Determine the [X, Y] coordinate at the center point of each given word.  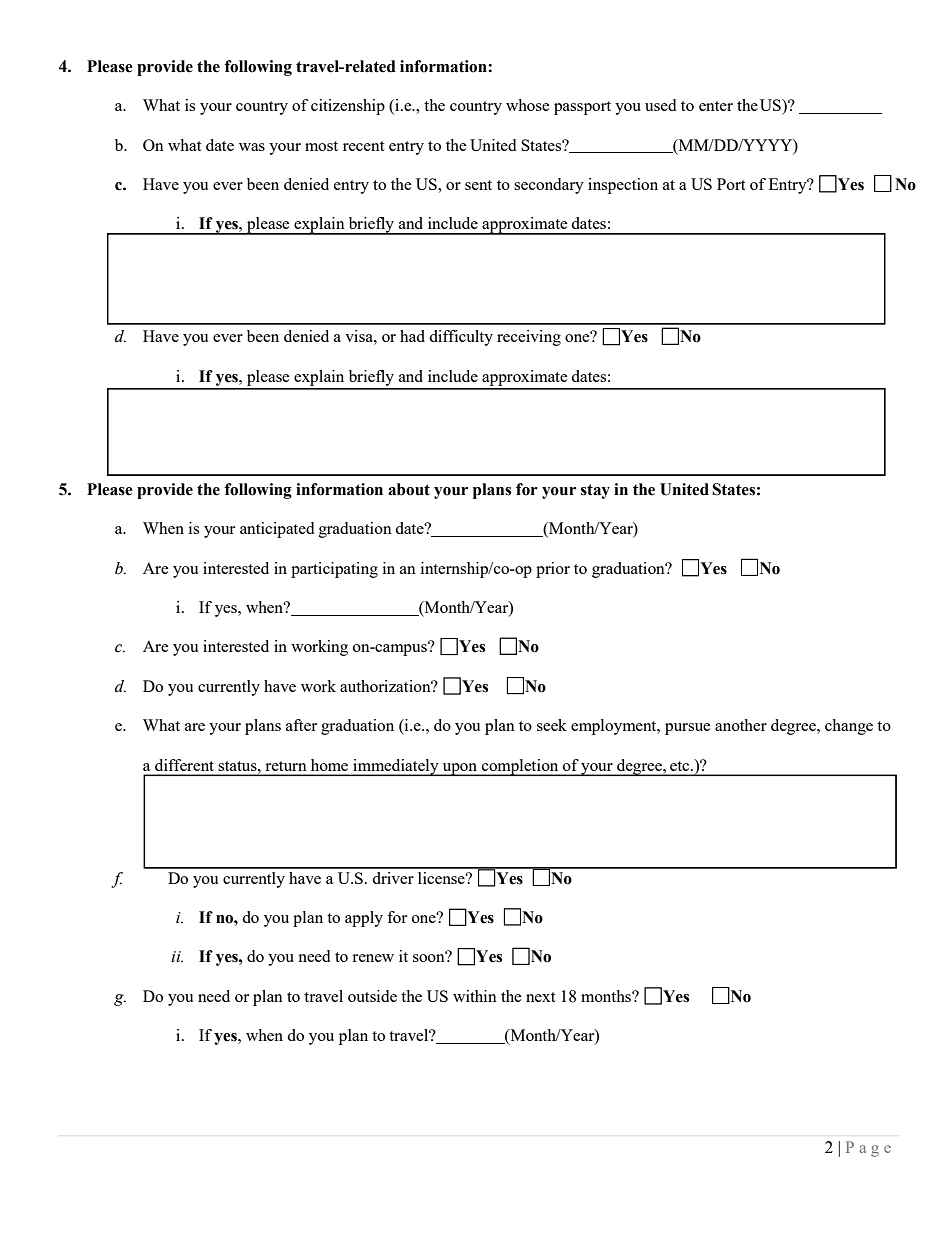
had [412, 336]
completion [520, 767]
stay [595, 491]
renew [373, 958]
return [286, 766]
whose [528, 105]
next [540, 997]
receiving [529, 338]
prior [553, 570]
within [475, 996]
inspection [623, 186]
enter [716, 106]
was [252, 147]
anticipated [277, 530]
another [741, 725]
